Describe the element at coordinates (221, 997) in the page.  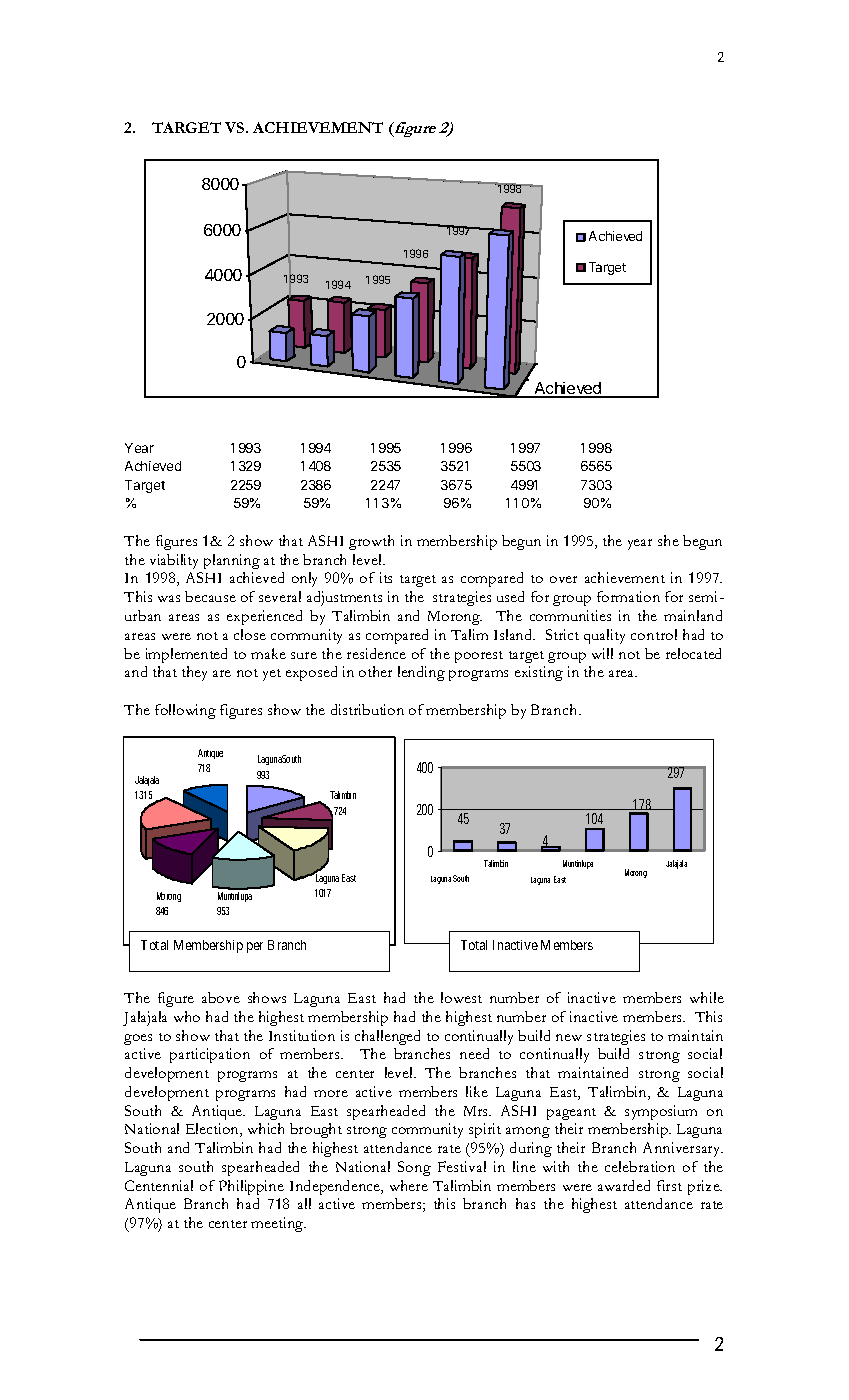
I see `above` at that location.
